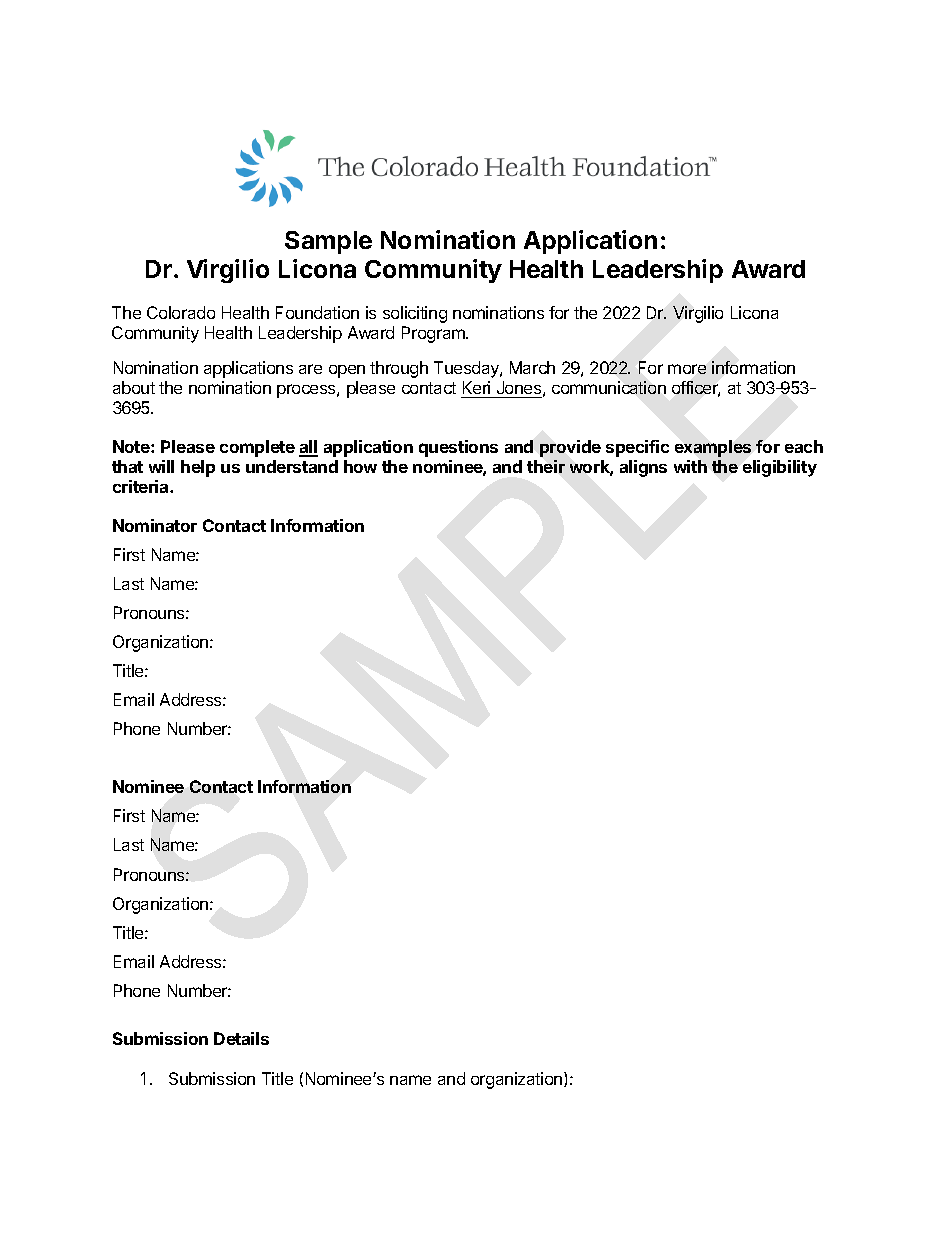 The image size is (952, 1233). What do you see at coordinates (241, 1038) in the screenshot?
I see `Details` at bounding box center [241, 1038].
